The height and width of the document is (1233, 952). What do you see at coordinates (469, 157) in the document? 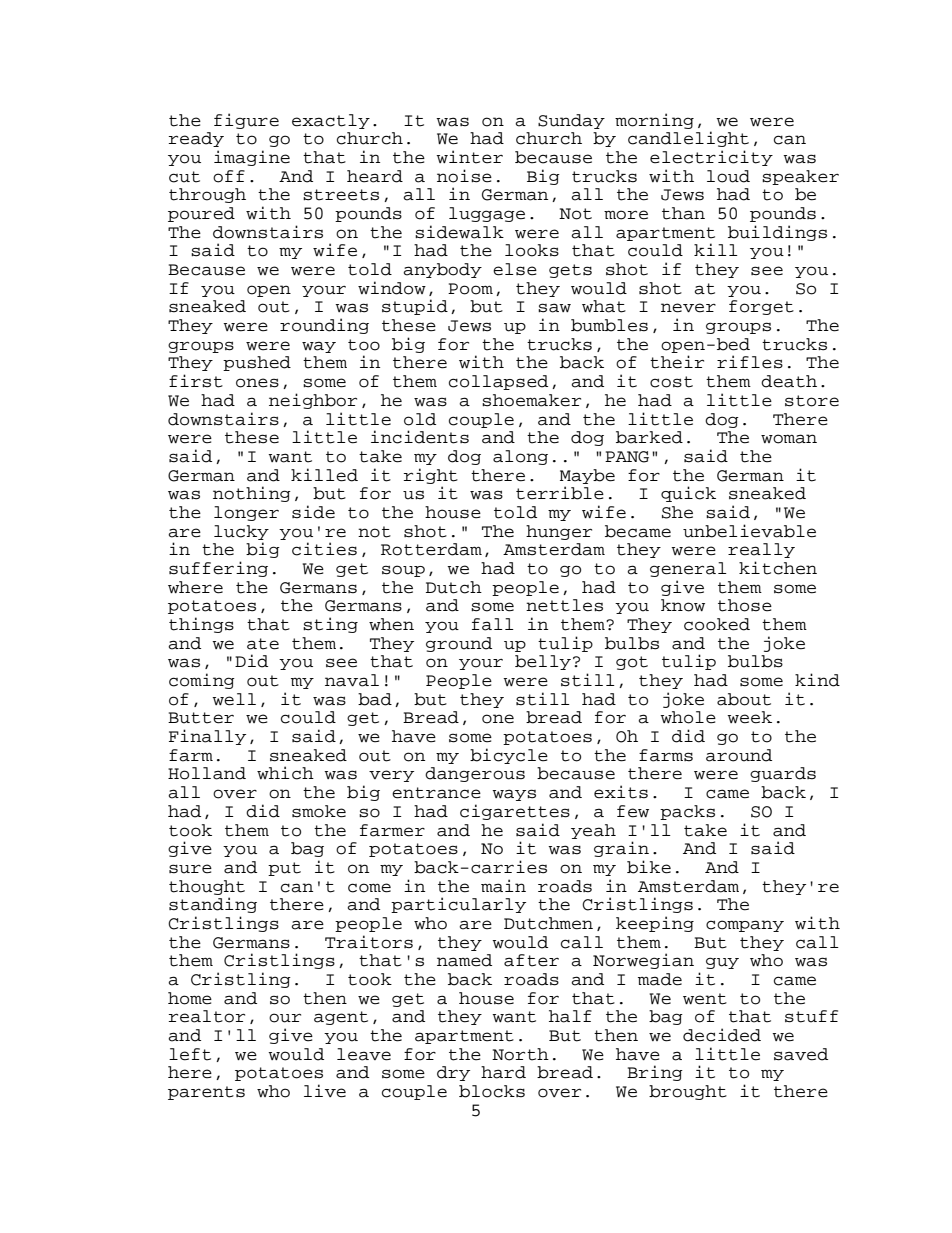
I see `winter` at bounding box center [469, 157].
